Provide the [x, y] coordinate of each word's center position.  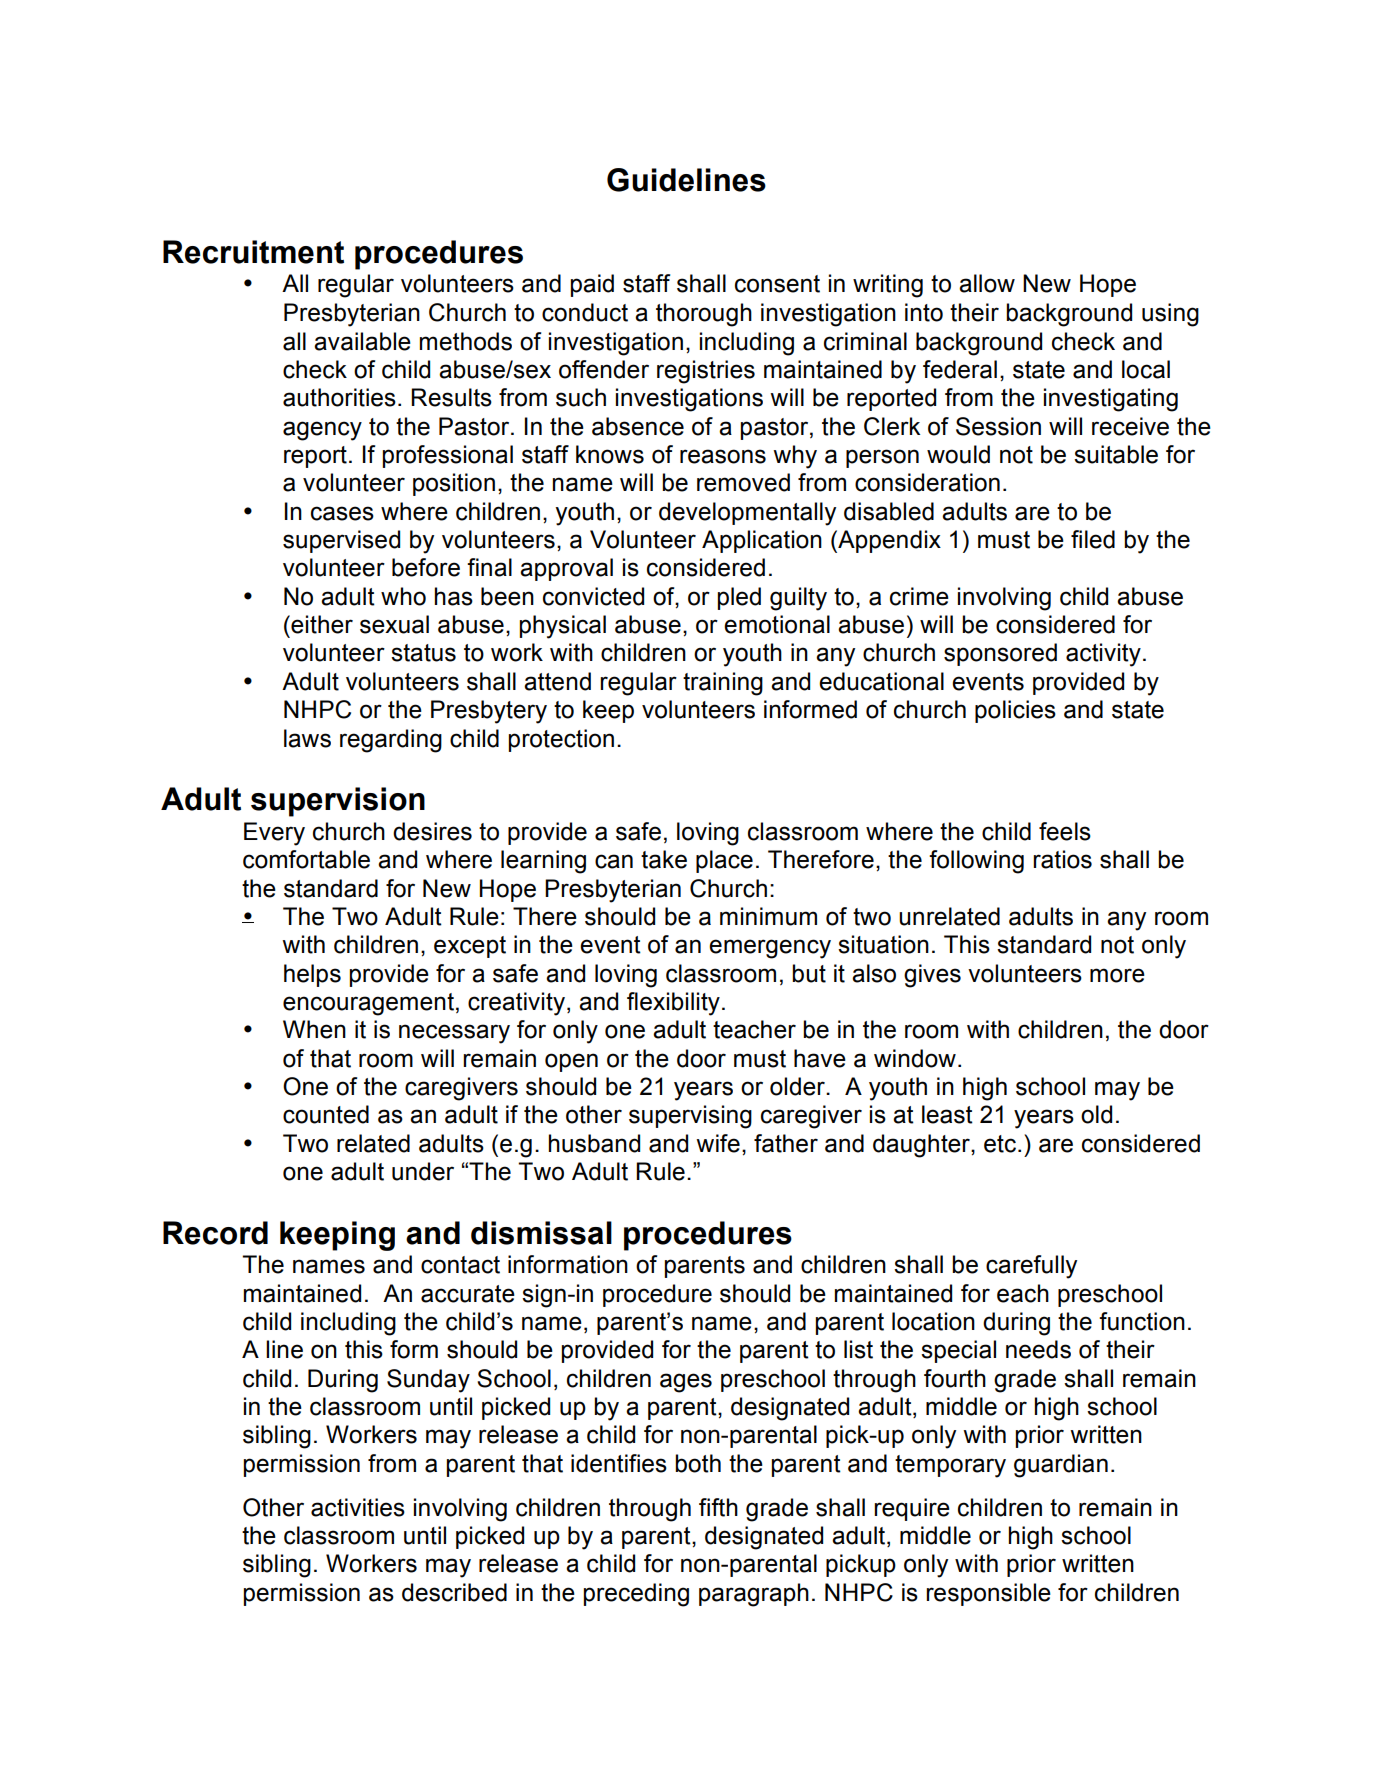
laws [307, 738]
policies [1015, 711]
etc [1000, 1144]
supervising [690, 1117]
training [723, 684]
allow [987, 283]
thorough [704, 315]
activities [358, 1507]
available [362, 341]
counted [326, 1114]
